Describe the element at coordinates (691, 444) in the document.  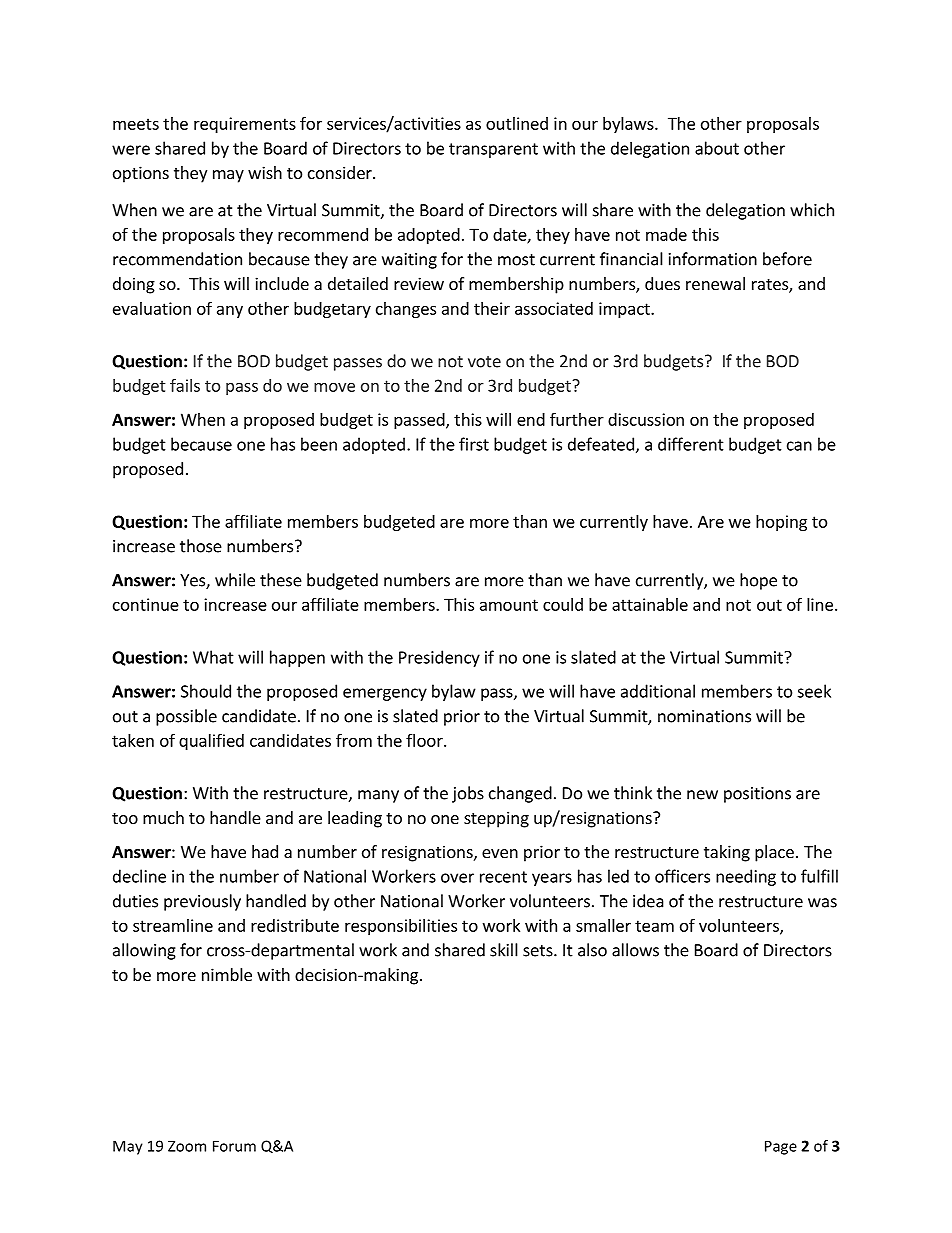
I see `different` at that location.
